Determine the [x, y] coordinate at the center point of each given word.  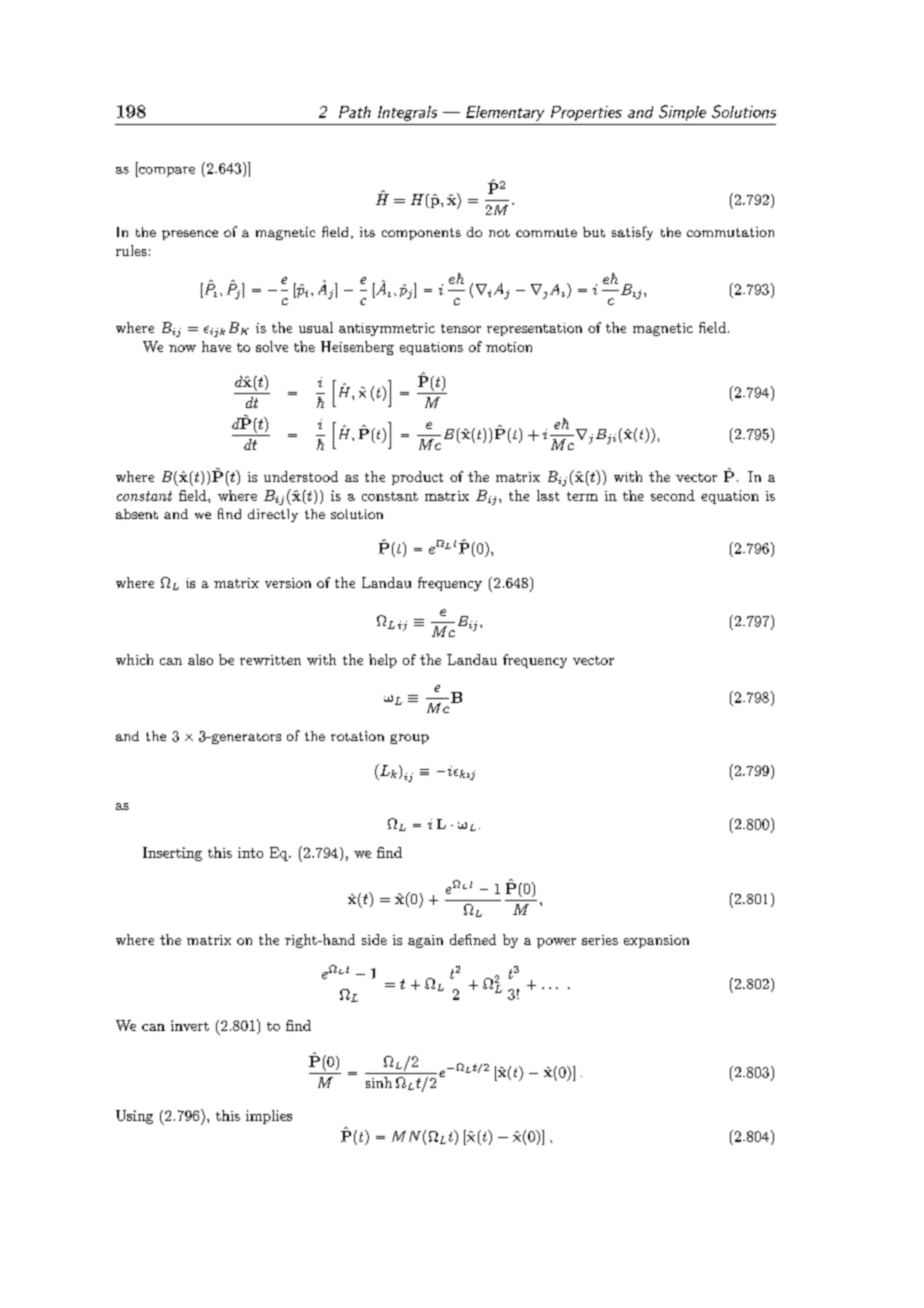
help [383, 661]
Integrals [407, 113]
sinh [379, 1082]
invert [190, 1025]
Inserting [172, 854]
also [200, 659]
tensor [461, 328]
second [673, 495]
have [216, 346]
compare [166, 172]
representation [534, 329]
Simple [682, 113]
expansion [656, 941]
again [425, 941]
